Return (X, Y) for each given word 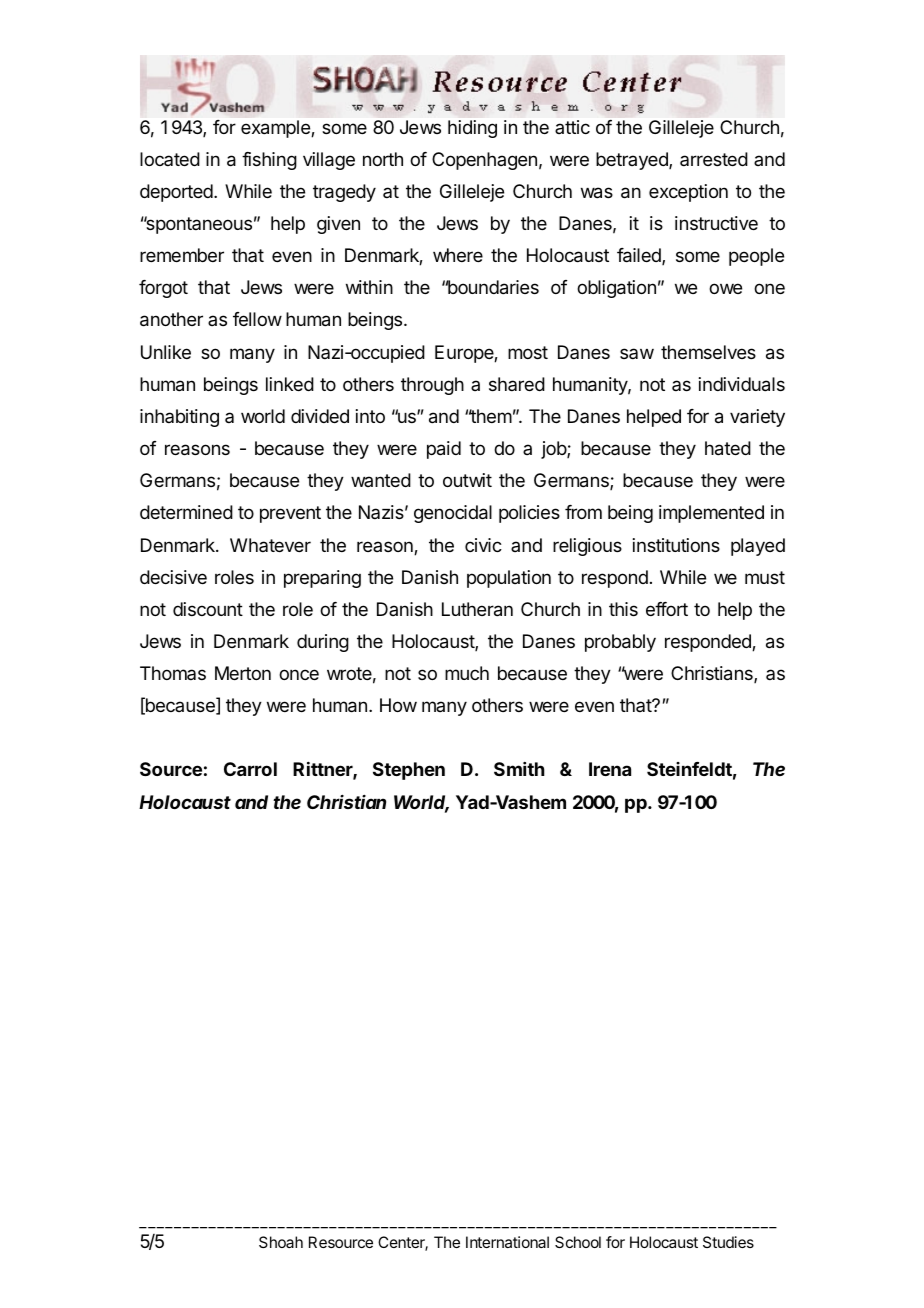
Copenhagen (484, 161)
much (467, 673)
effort (667, 609)
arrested (714, 159)
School (578, 1242)
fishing (269, 161)
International (507, 1242)
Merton (243, 673)
